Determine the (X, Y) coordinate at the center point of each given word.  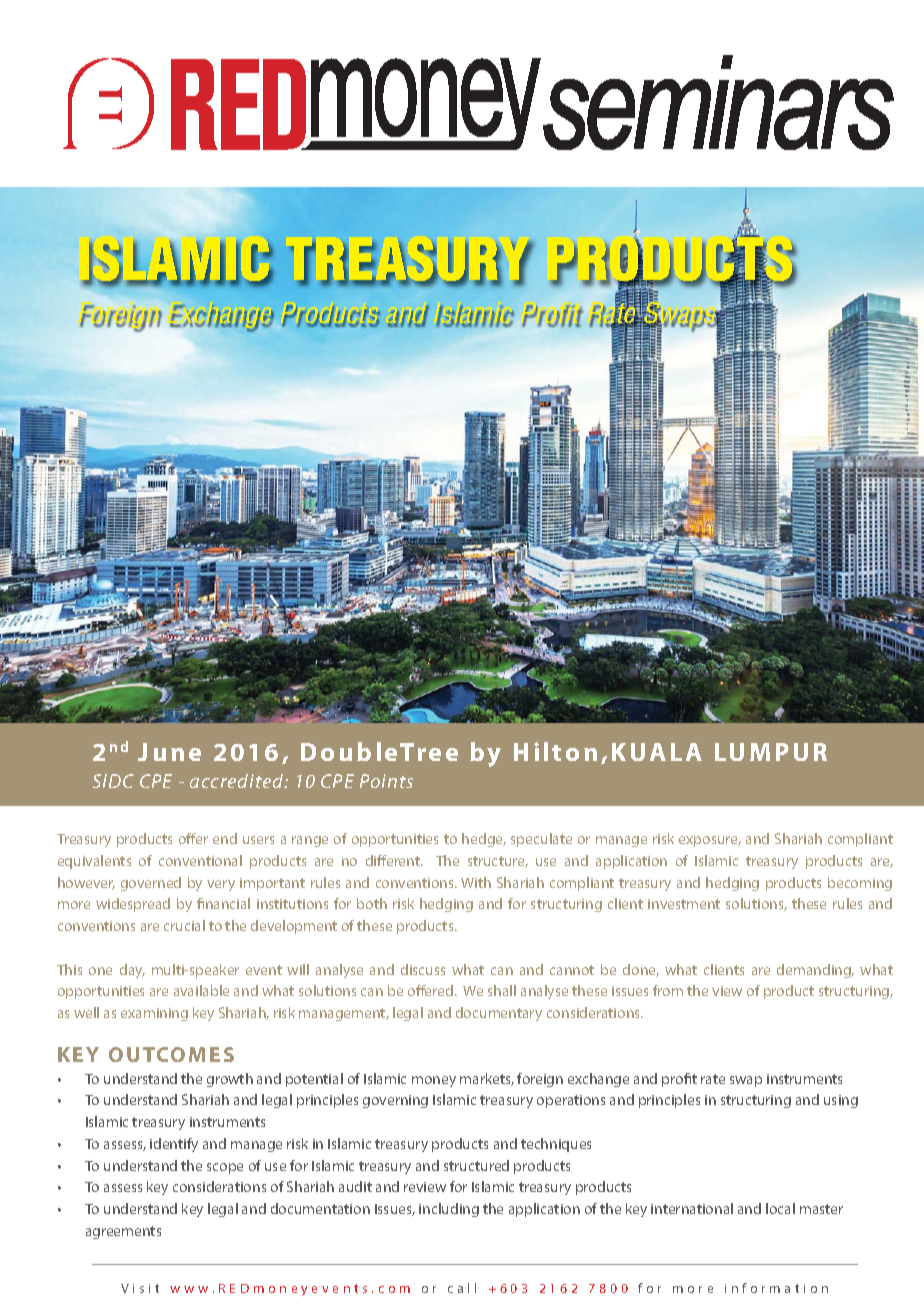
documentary (499, 1014)
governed (151, 884)
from (668, 990)
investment (684, 904)
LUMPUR (771, 752)
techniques (556, 1145)
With (476, 882)
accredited (238, 781)
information (776, 1288)
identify (174, 1145)
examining (154, 1014)
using (841, 1101)
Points (386, 781)
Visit (140, 1288)
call (462, 1288)
